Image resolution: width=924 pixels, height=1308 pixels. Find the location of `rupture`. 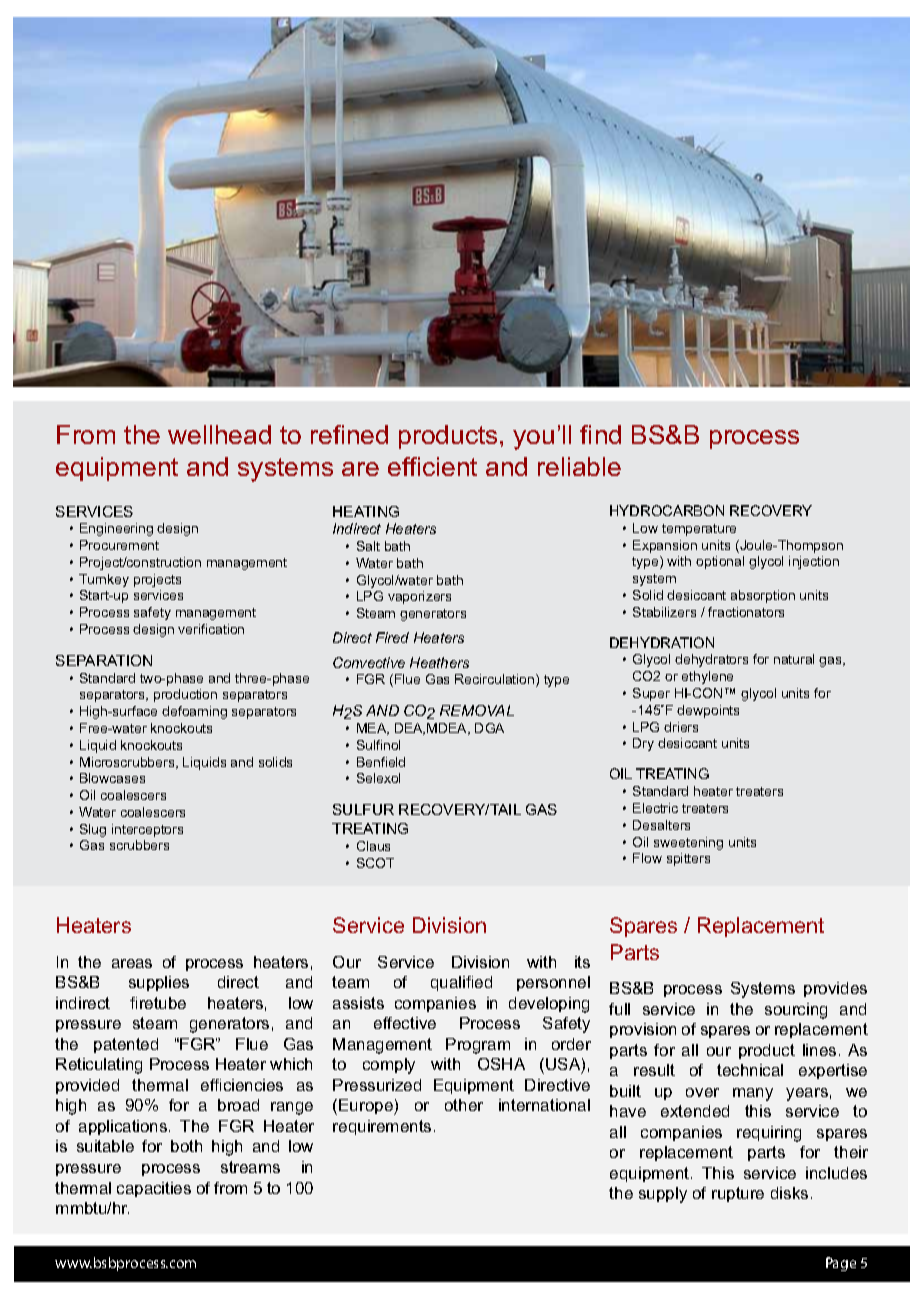

rupture is located at coordinates (738, 1194).
